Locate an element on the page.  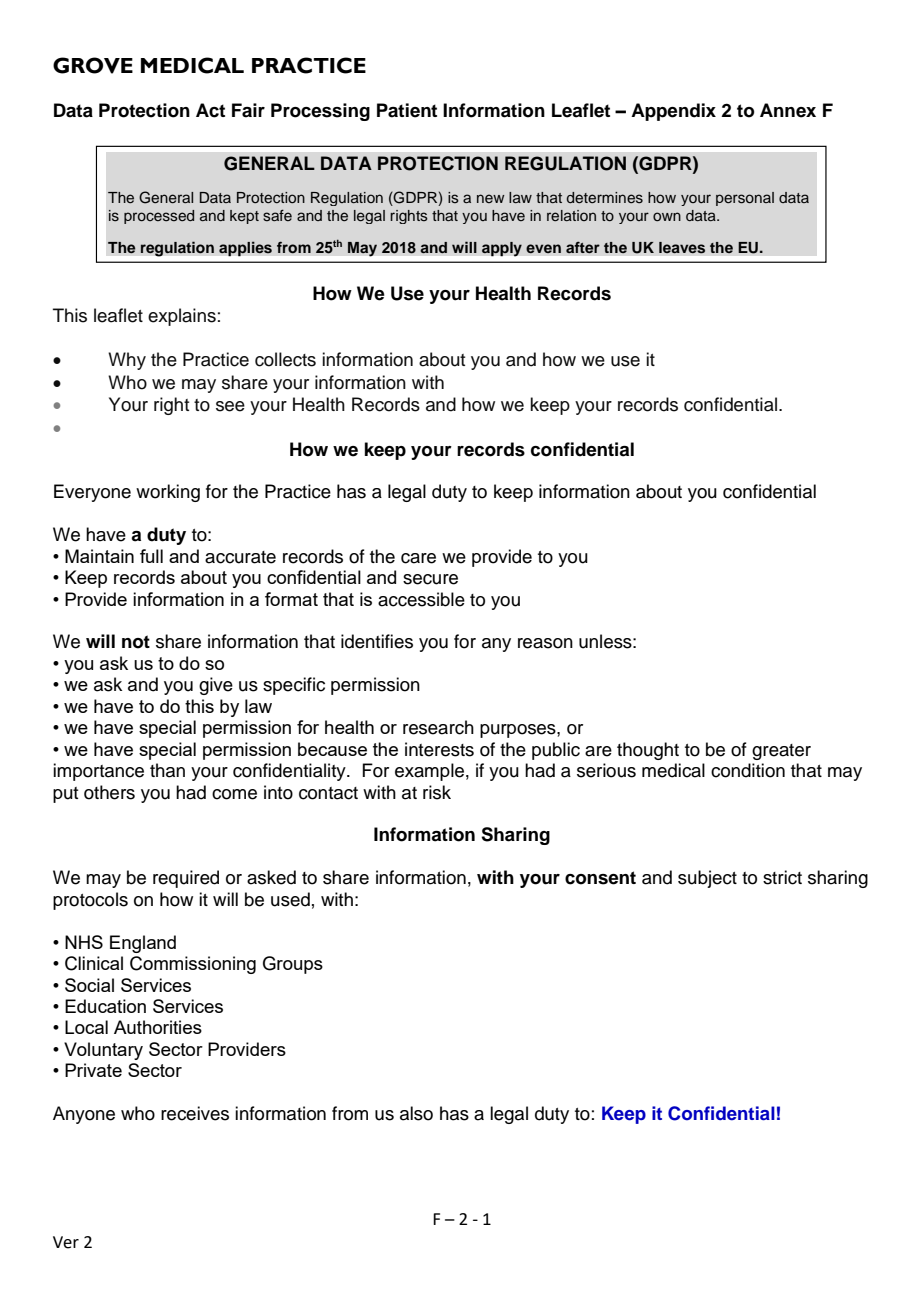
receives is located at coordinates (195, 1113).
